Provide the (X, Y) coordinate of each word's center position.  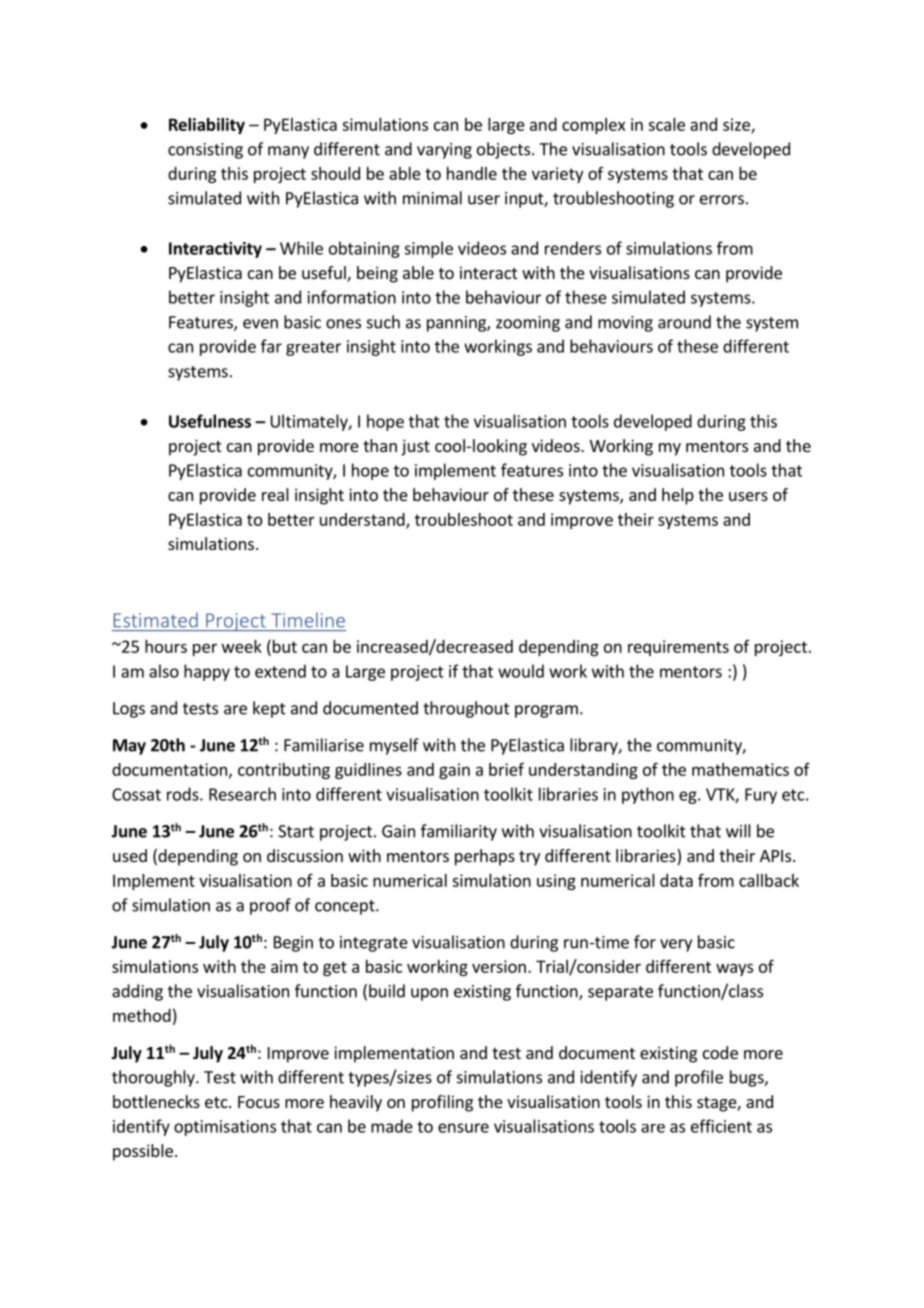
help (678, 496)
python (648, 795)
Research (242, 794)
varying (444, 151)
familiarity (459, 832)
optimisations (225, 1128)
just (415, 447)
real (275, 494)
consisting (205, 151)
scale (666, 124)
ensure (463, 1128)
